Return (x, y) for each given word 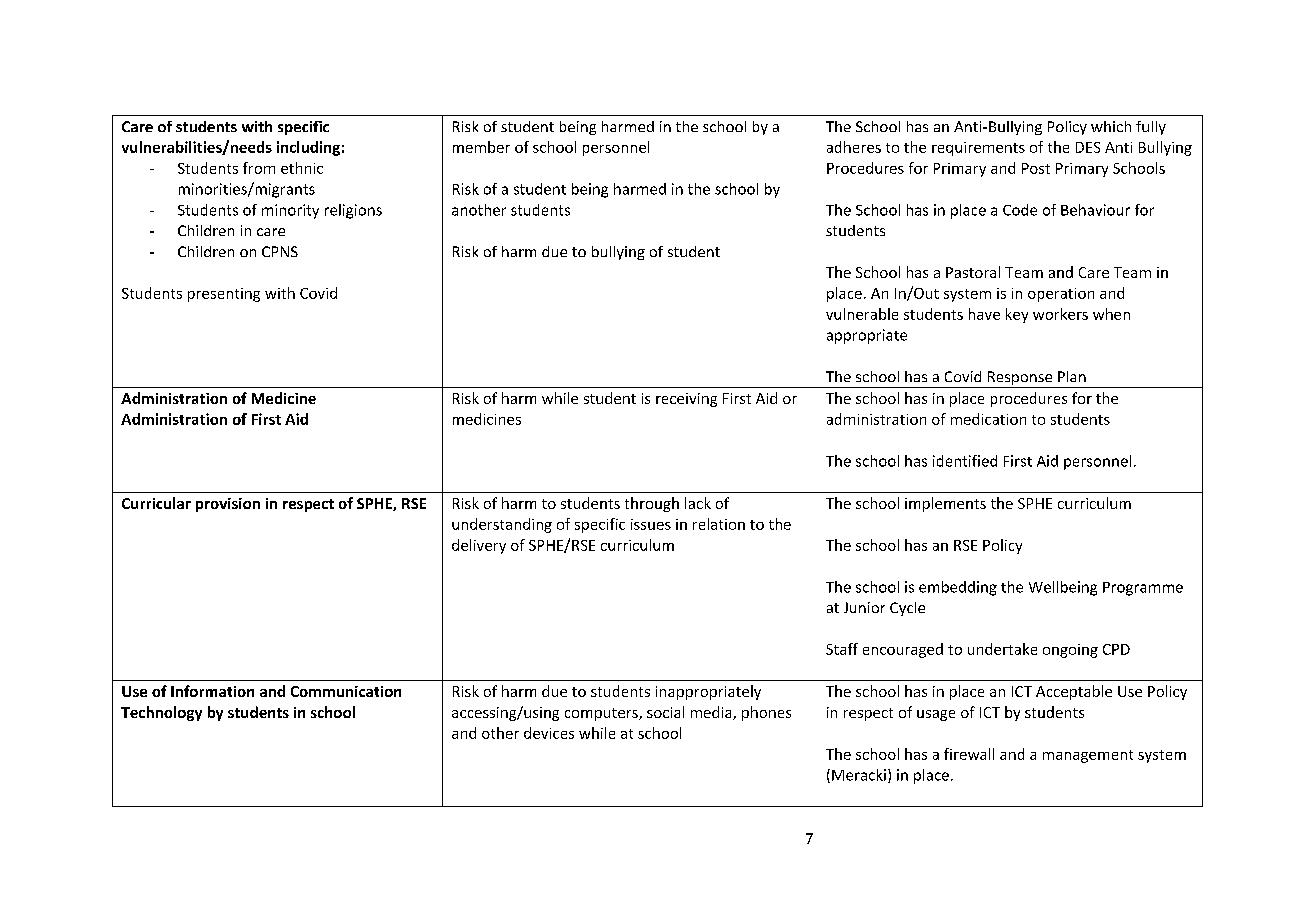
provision (228, 505)
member (481, 147)
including (308, 148)
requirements (978, 149)
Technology (161, 713)
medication (988, 419)
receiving (686, 400)
